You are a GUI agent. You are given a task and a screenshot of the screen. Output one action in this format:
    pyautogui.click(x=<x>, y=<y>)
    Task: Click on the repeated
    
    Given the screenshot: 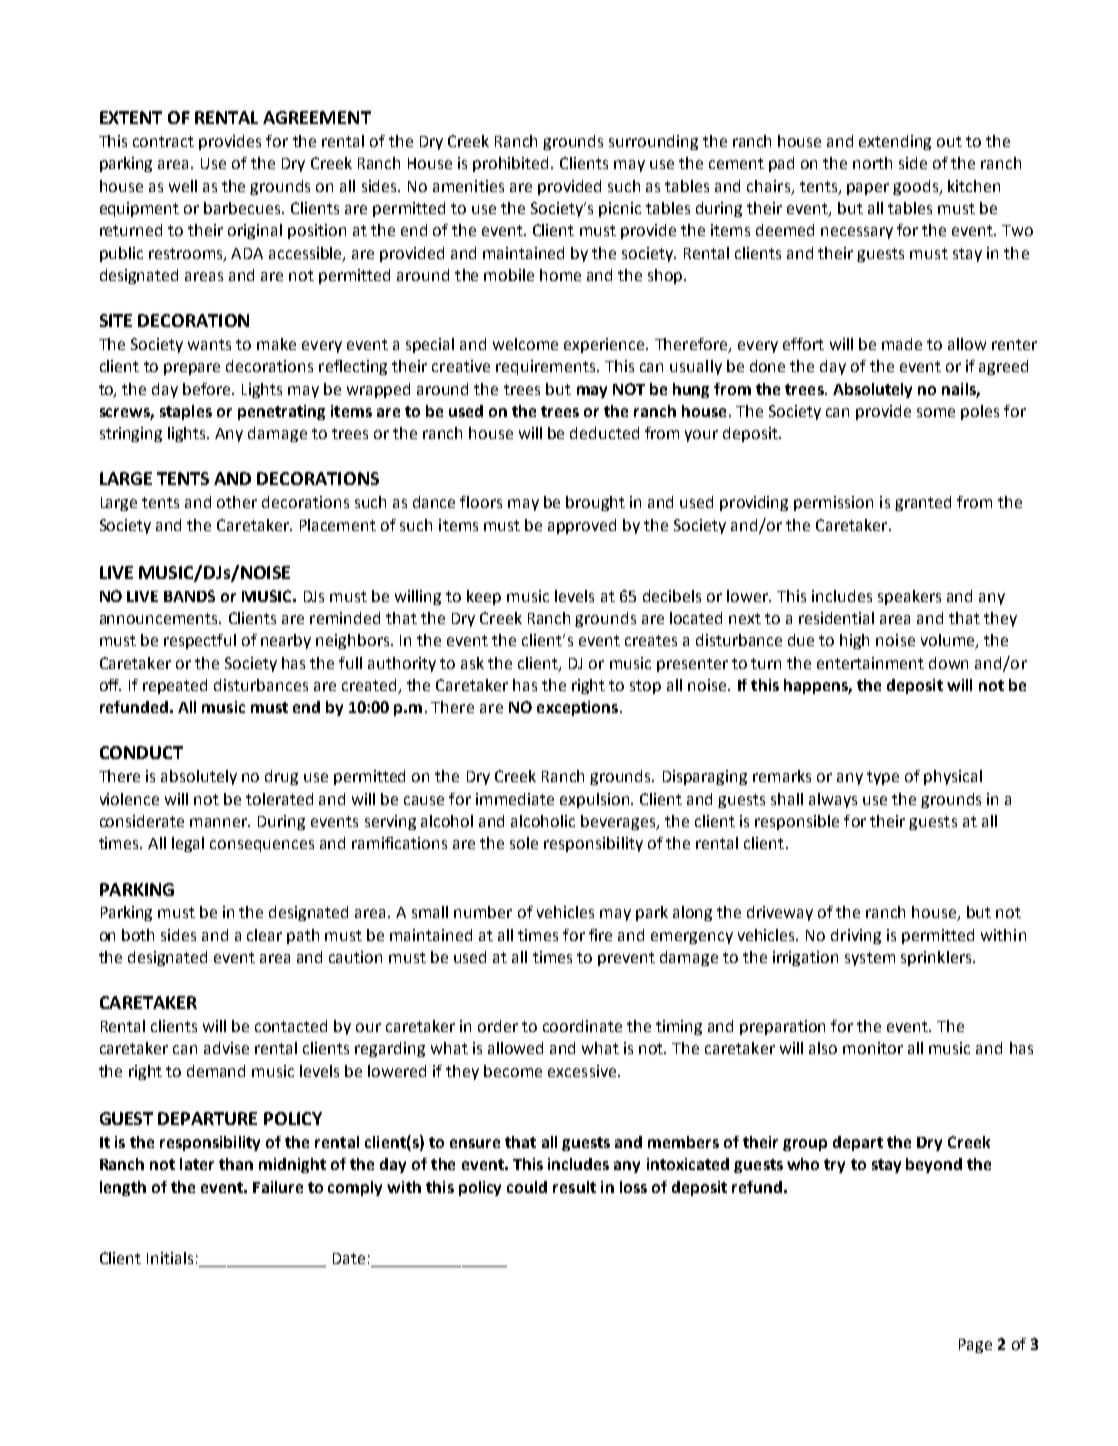 What is the action you would take?
    pyautogui.click(x=175, y=686)
